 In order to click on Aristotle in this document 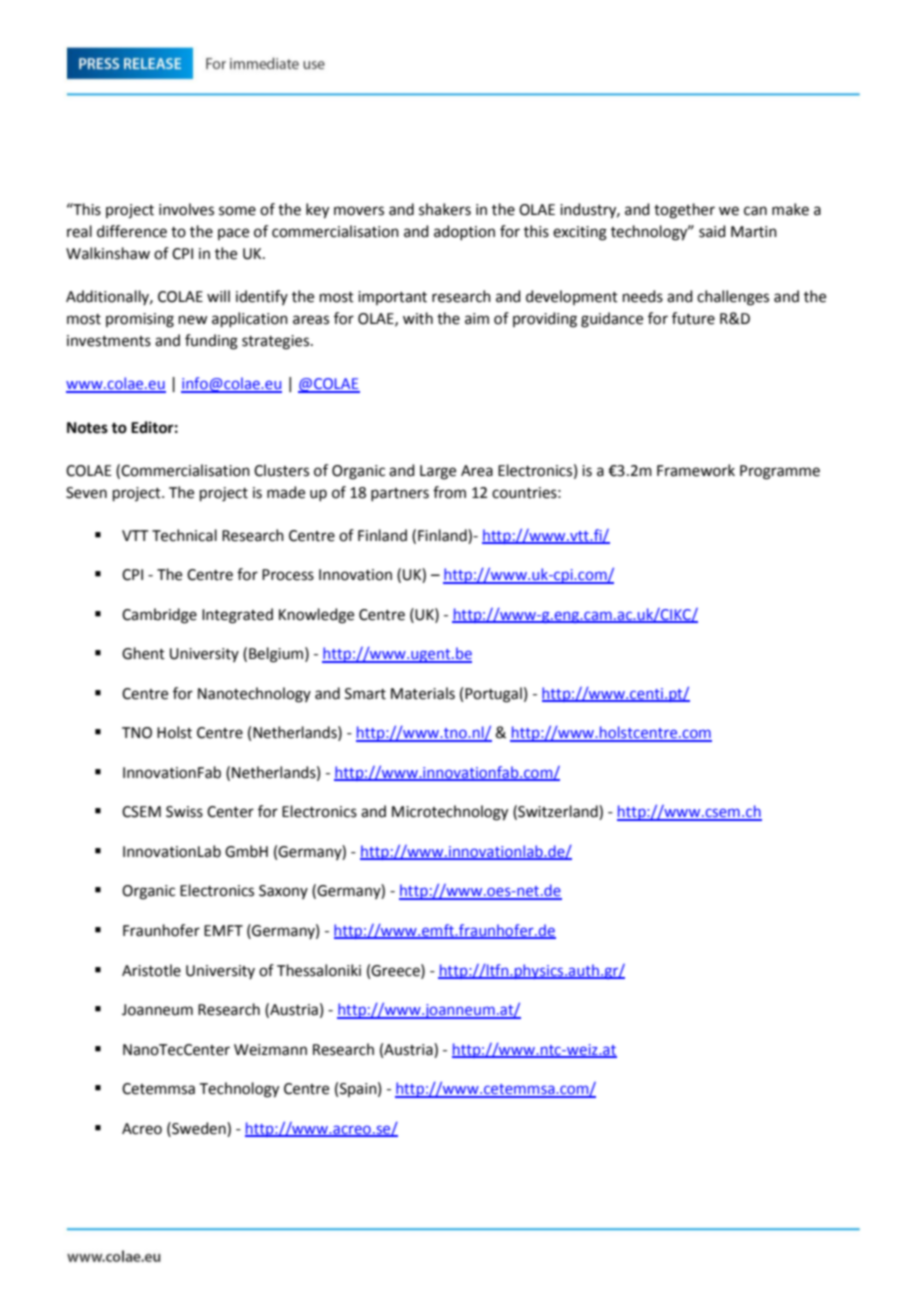, I will do `click(151, 970)`.
